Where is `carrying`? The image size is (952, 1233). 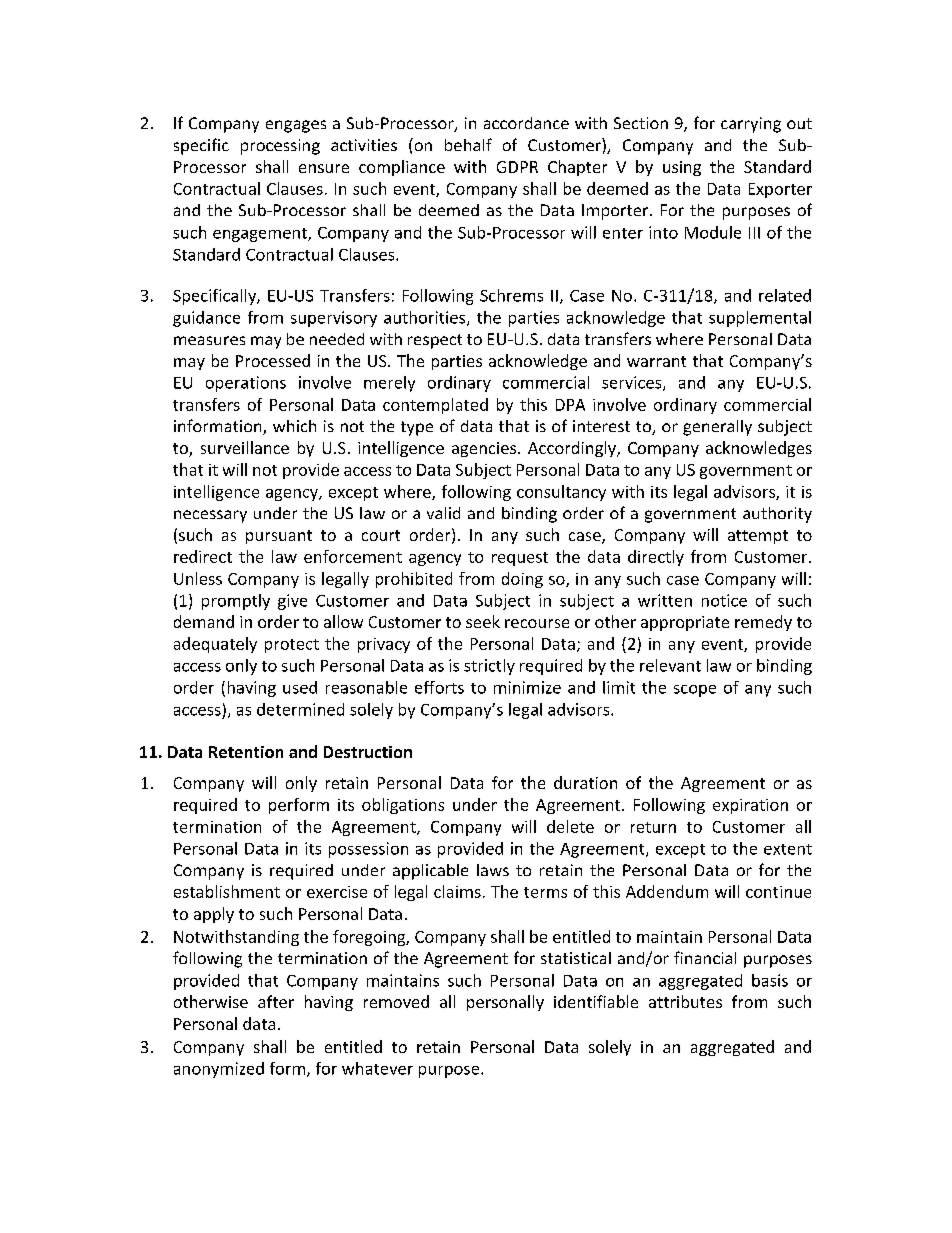
carrying is located at coordinates (751, 125).
